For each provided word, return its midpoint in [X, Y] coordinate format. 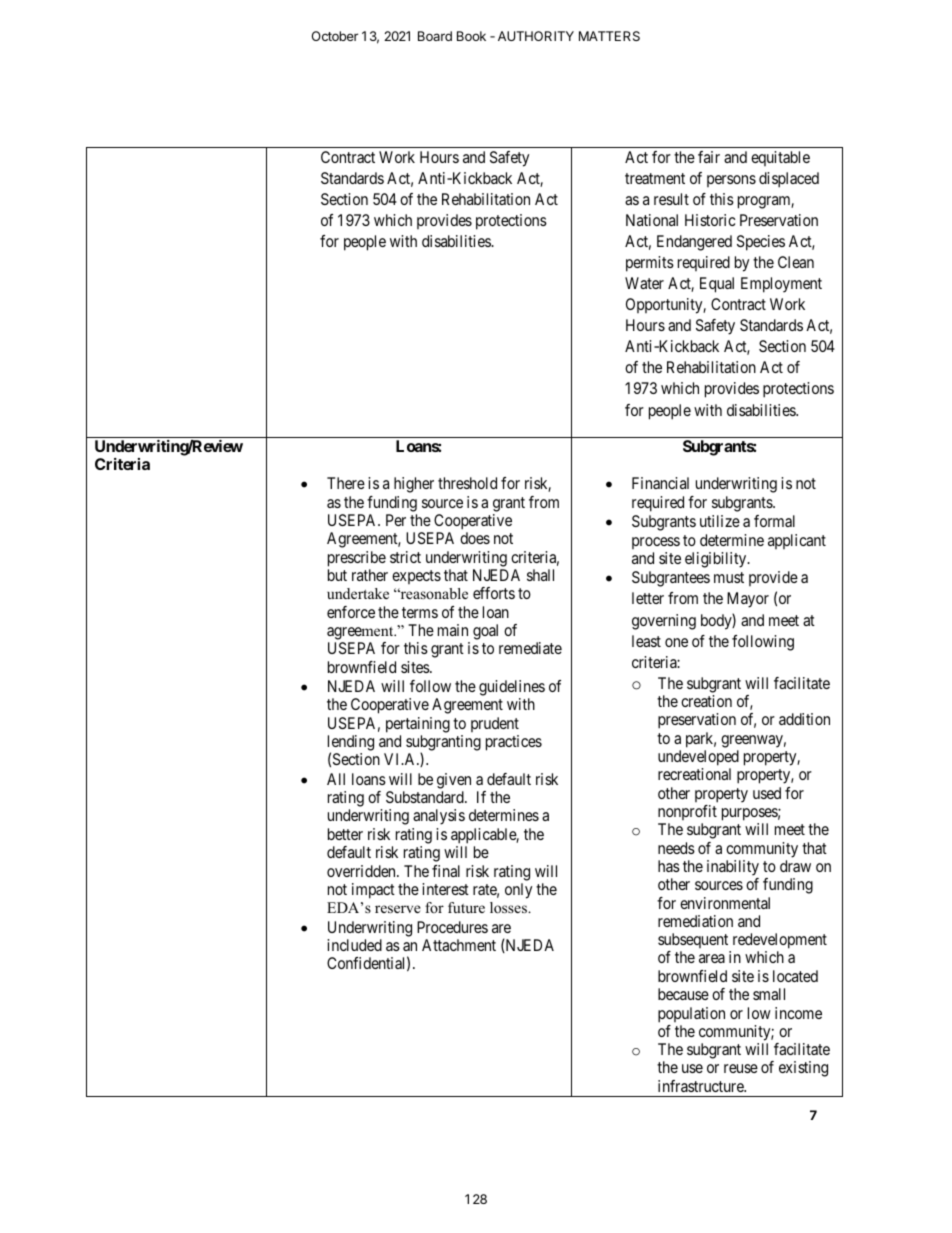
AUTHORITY [536, 36]
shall [540, 575]
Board [435, 36]
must [729, 577]
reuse [741, 1068]
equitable [780, 158]
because [683, 994]
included [354, 945]
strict [405, 557]
